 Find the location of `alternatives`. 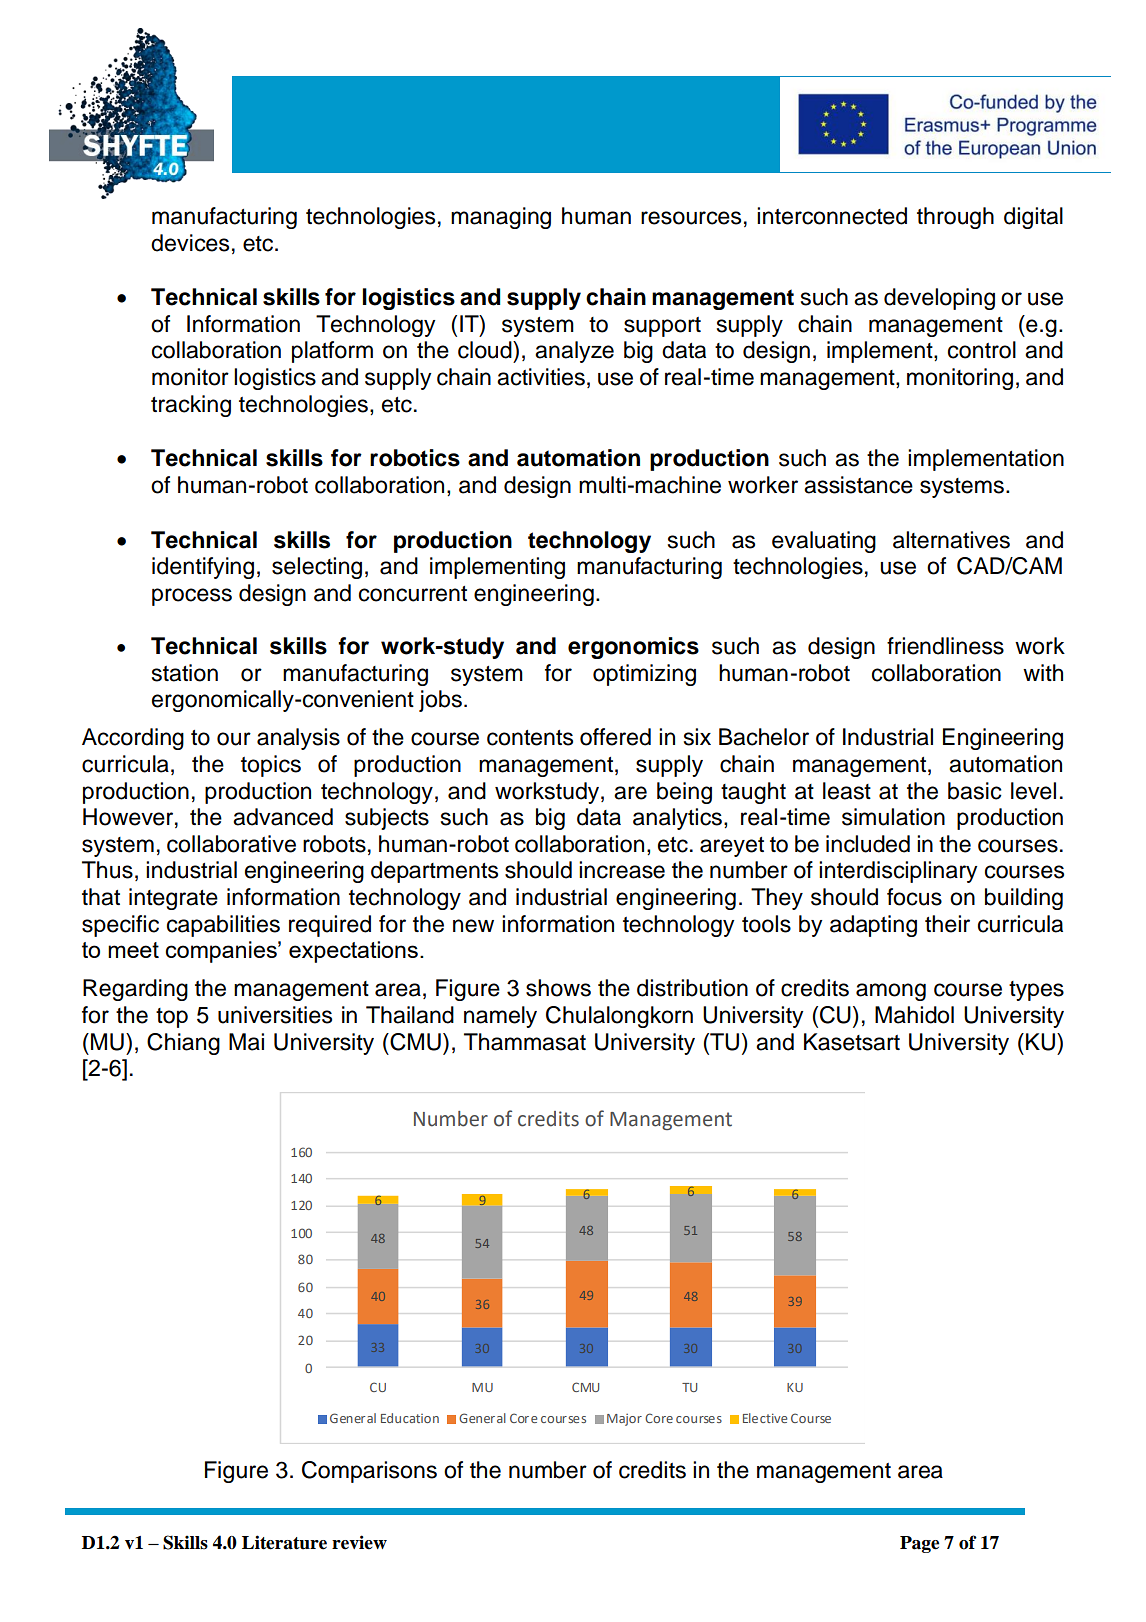

alternatives is located at coordinates (951, 540).
